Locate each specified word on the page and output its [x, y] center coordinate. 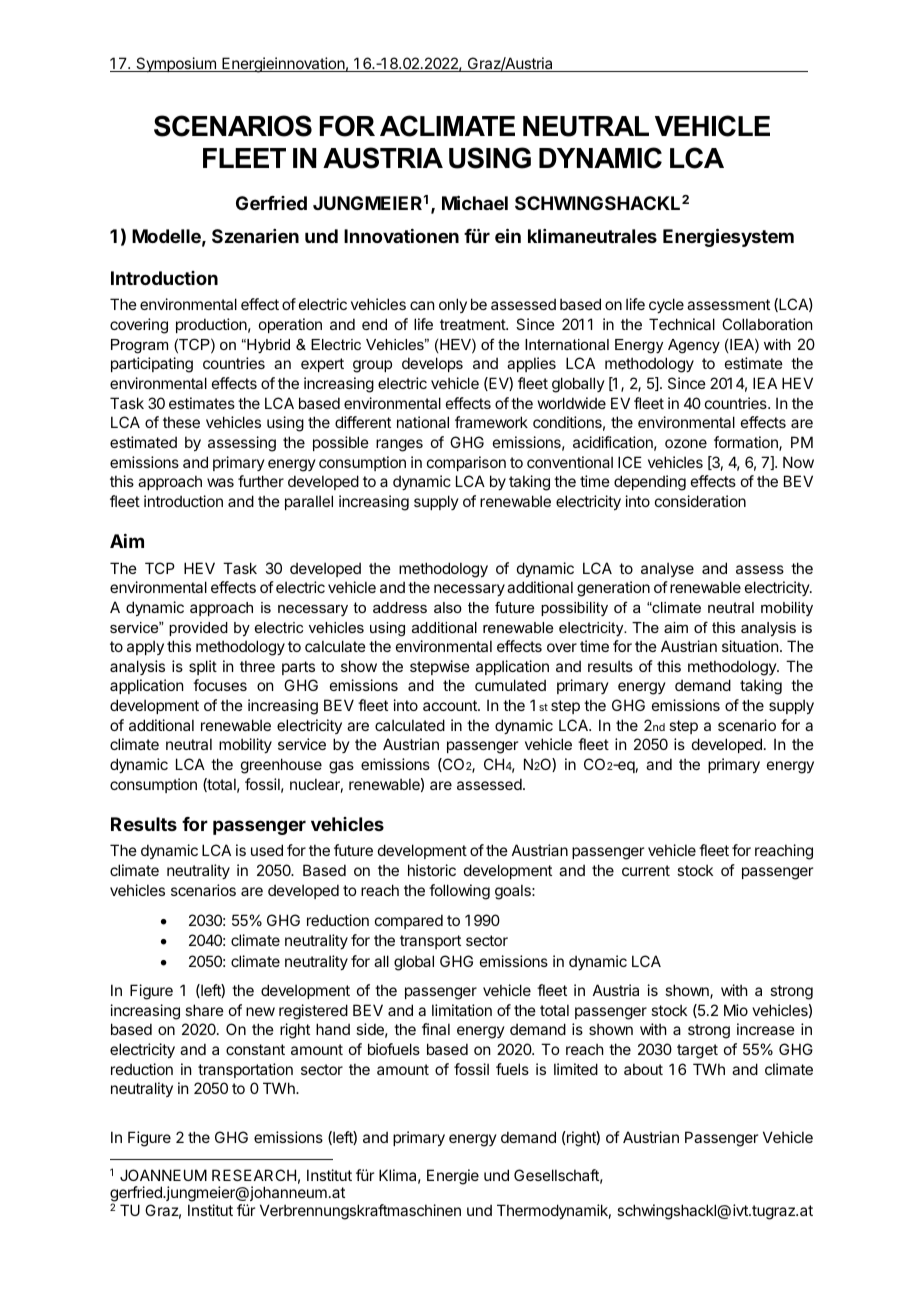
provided [198, 629]
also [448, 607]
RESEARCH [254, 1175]
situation [750, 646]
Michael [475, 202]
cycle [666, 305]
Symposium [176, 64]
